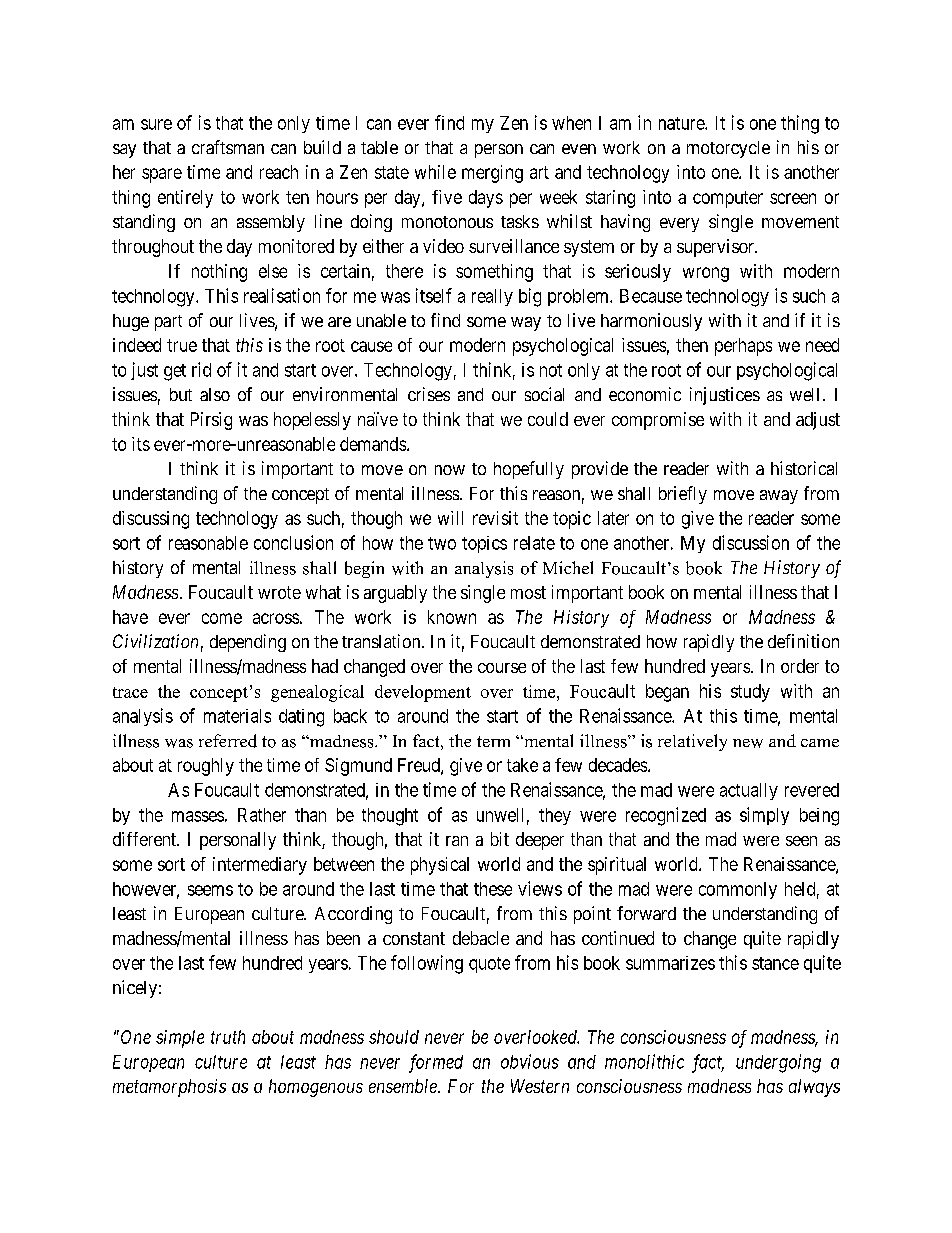 This image has width=952, height=1233. I want to click on merging, so click(492, 174).
